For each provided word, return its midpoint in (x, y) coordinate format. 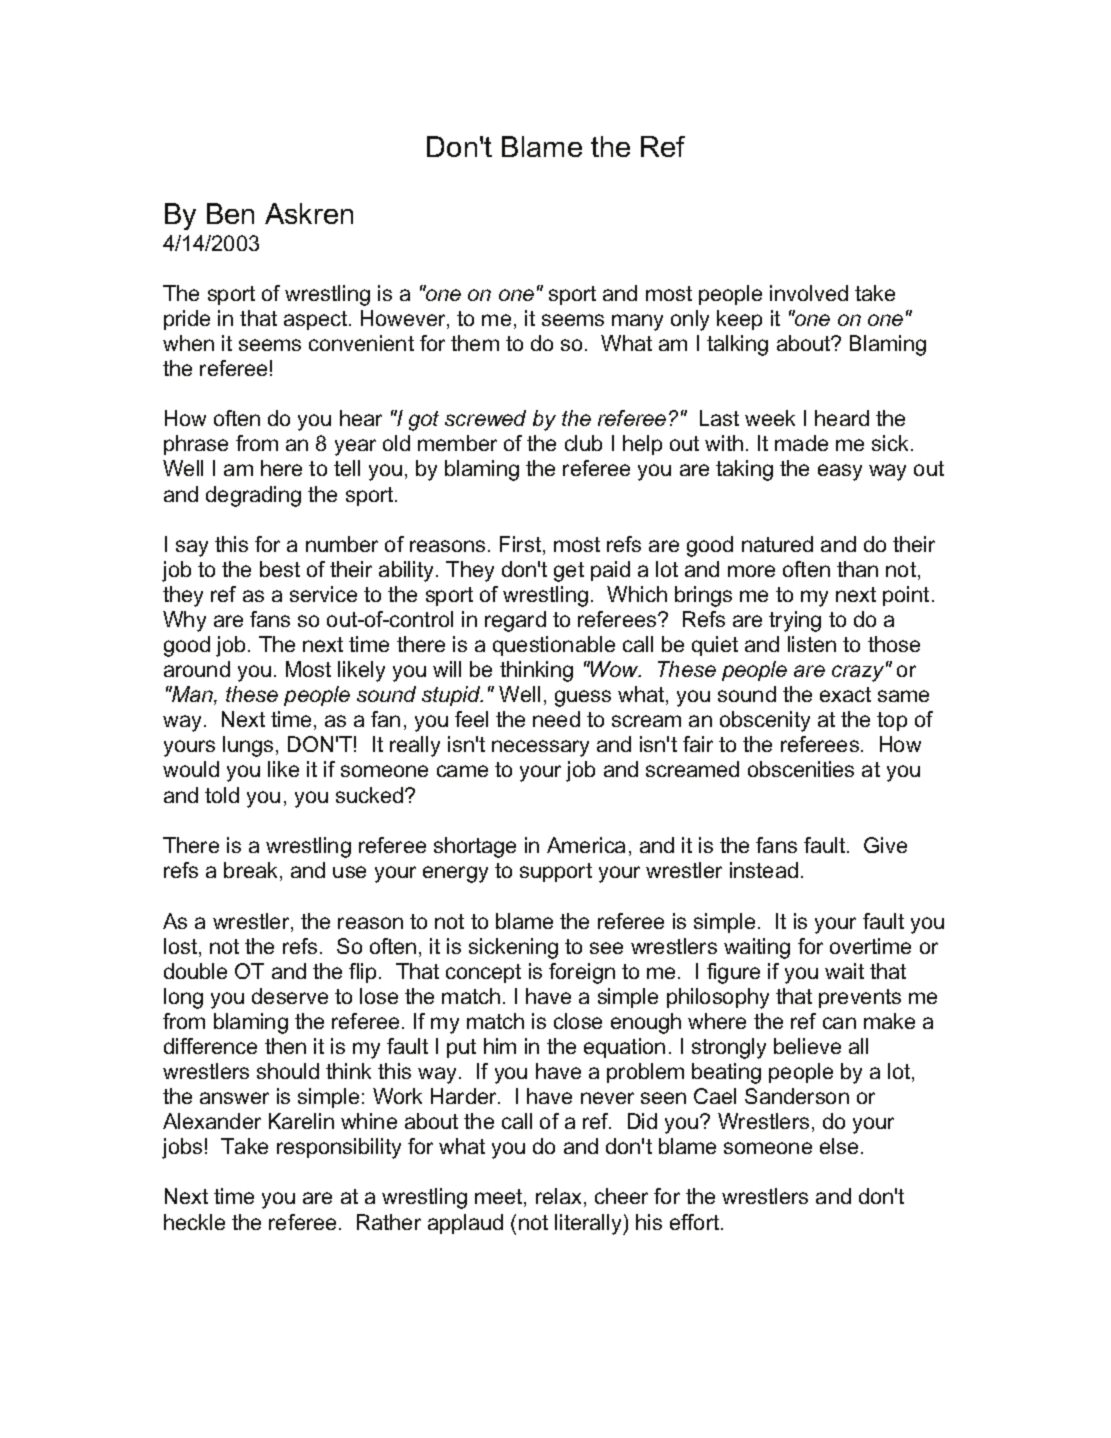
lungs (248, 746)
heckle (194, 1222)
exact (845, 694)
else (839, 1146)
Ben (230, 213)
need (556, 719)
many (637, 322)
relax (560, 1197)
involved (809, 293)
